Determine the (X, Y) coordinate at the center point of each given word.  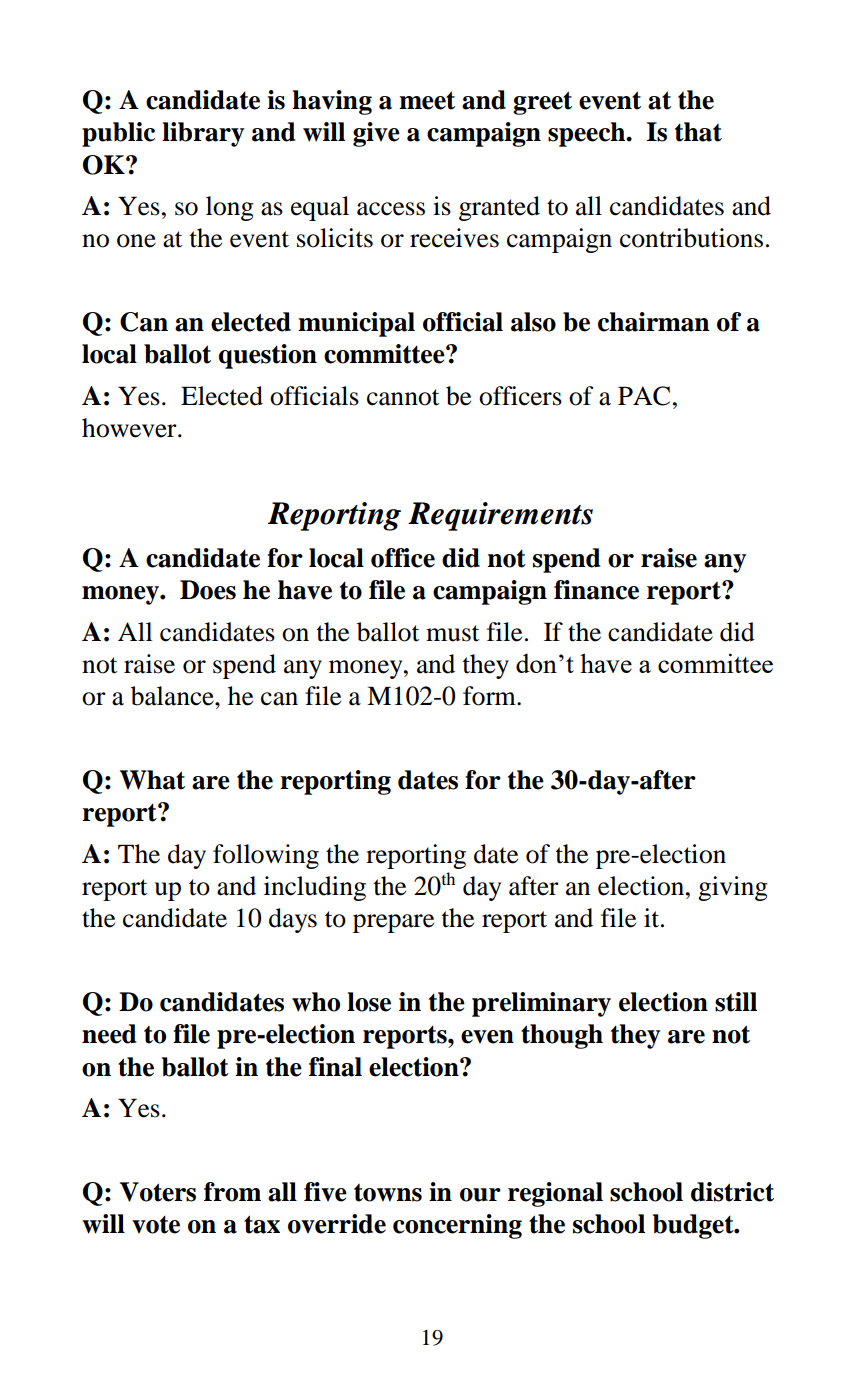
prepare (393, 923)
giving (733, 888)
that (698, 132)
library (203, 134)
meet (427, 100)
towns (388, 1193)
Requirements (500, 516)
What (152, 780)
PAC (644, 396)
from (232, 1192)
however (130, 428)
